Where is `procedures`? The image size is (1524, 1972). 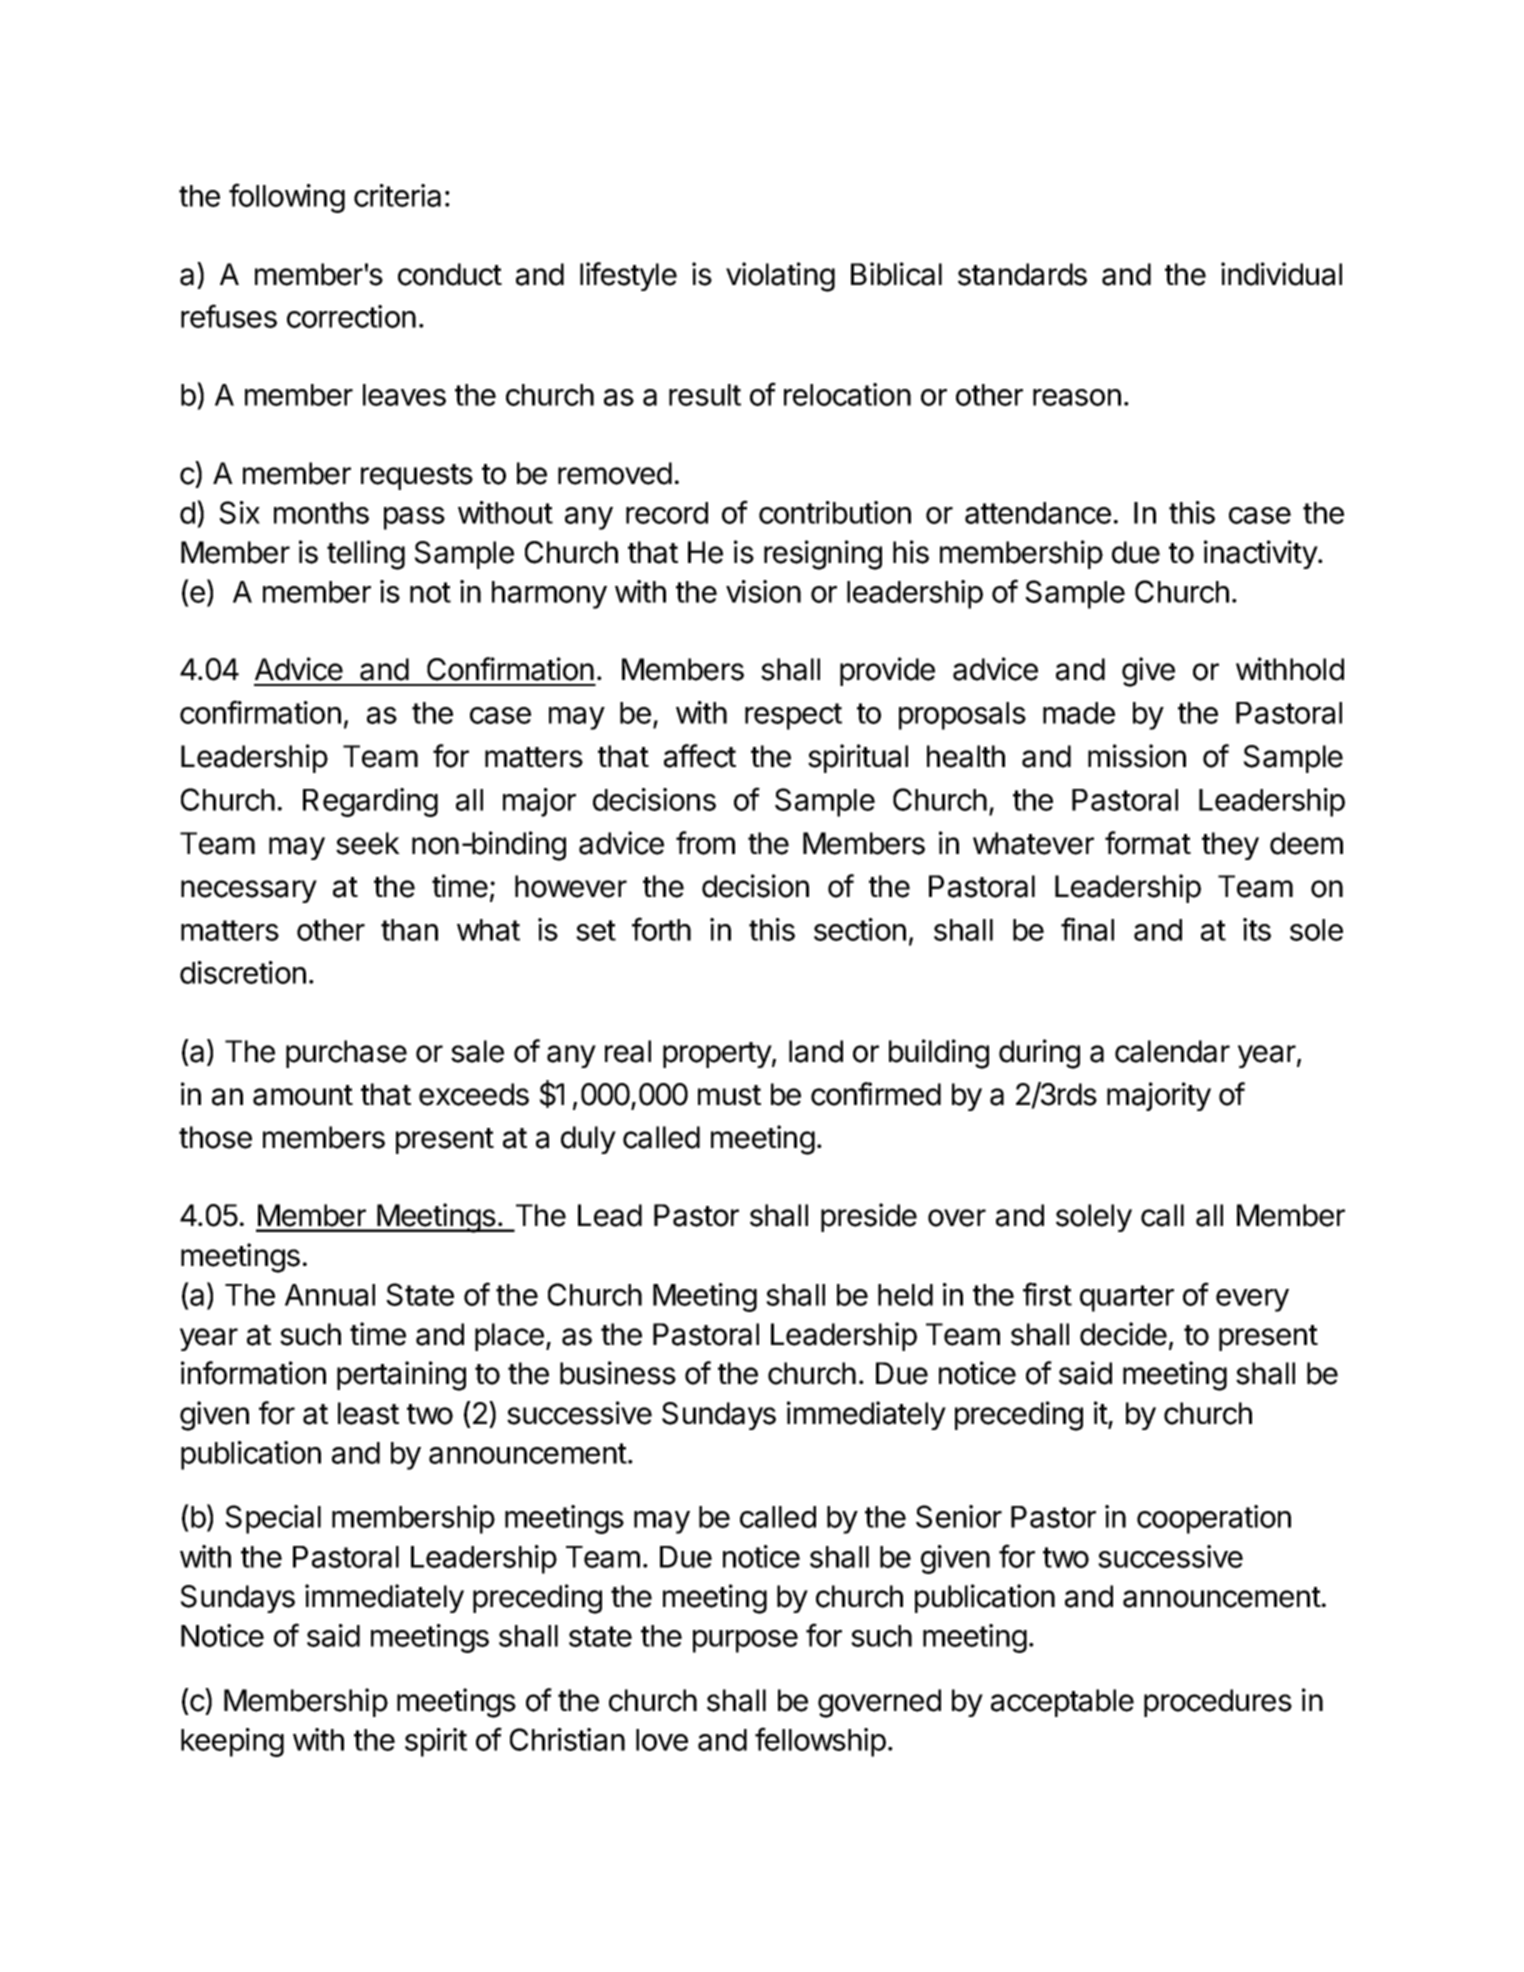 procedures is located at coordinates (1218, 1703).
